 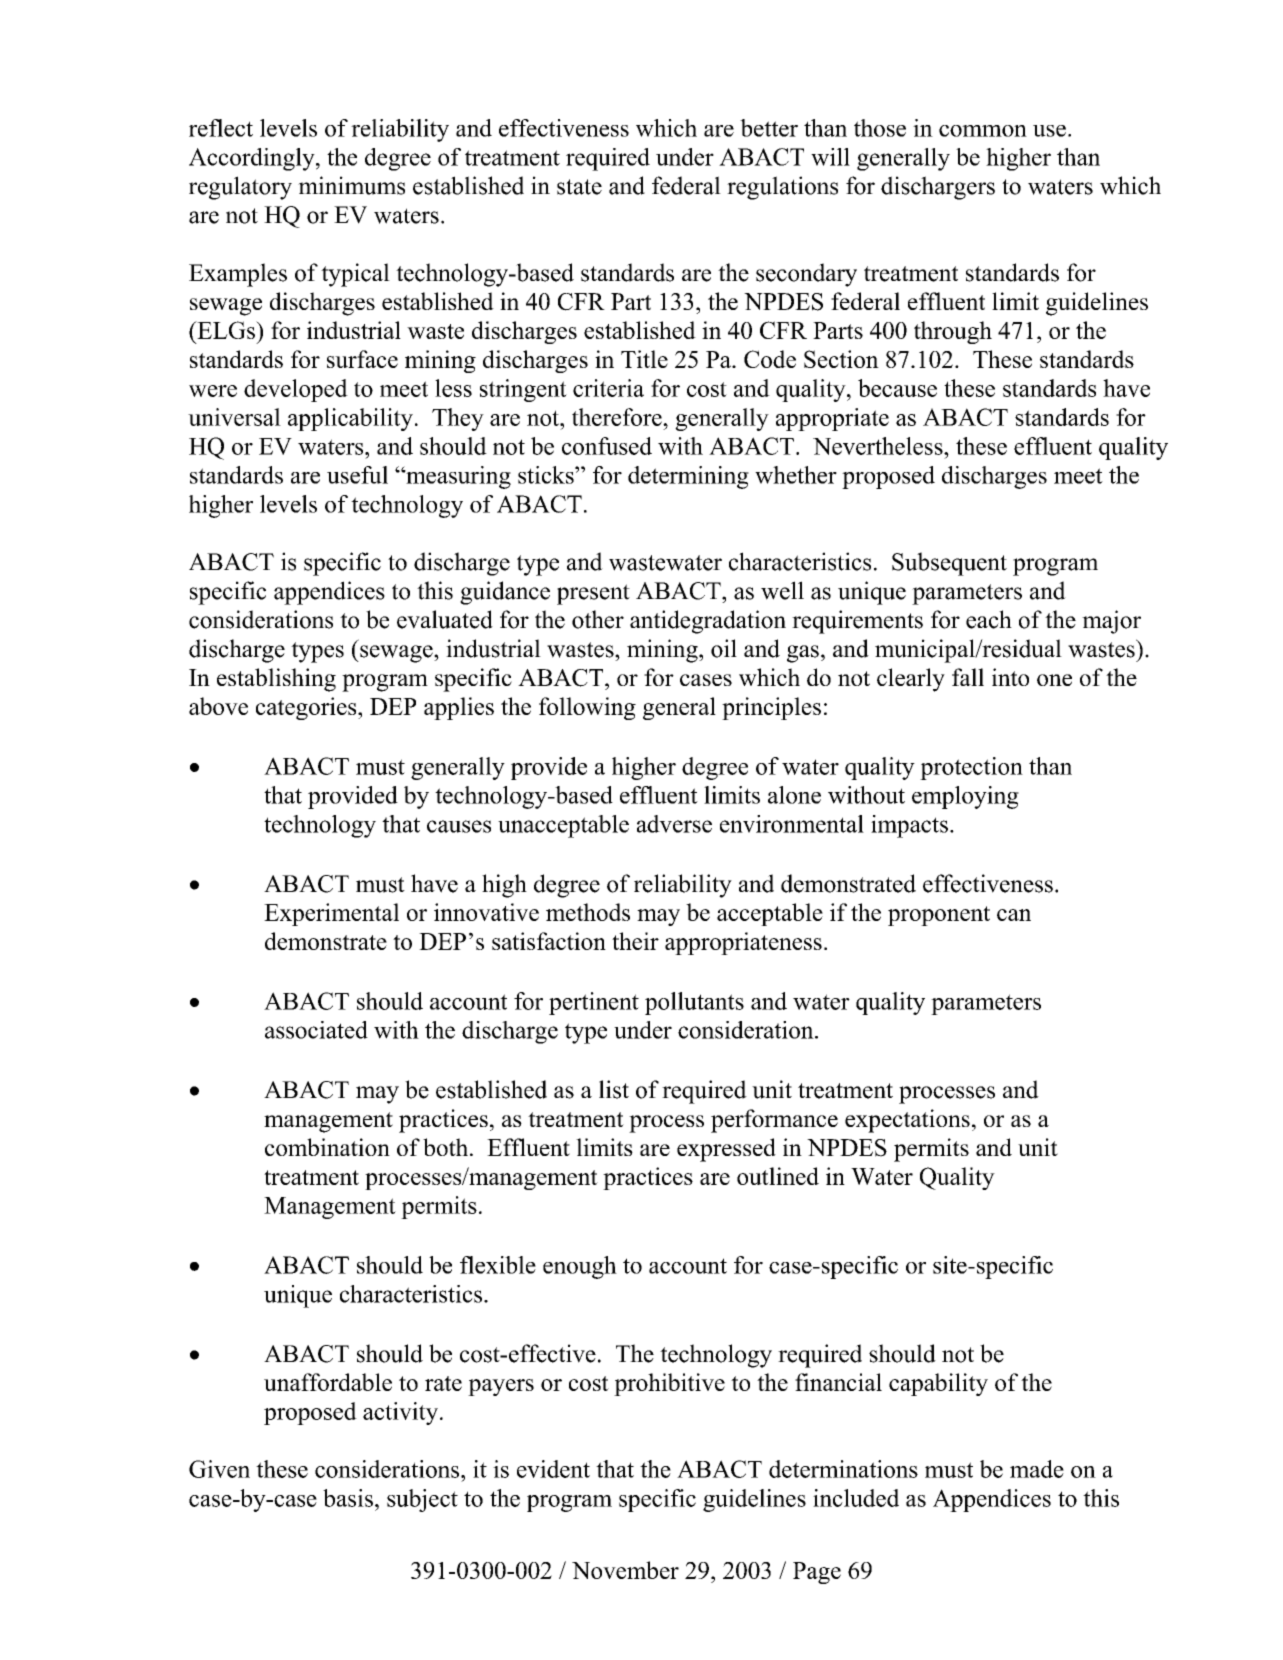 What do you see at coordinates (351, 185) in the screenshot?
I see `minimums` at bounding box center [351, 185].
